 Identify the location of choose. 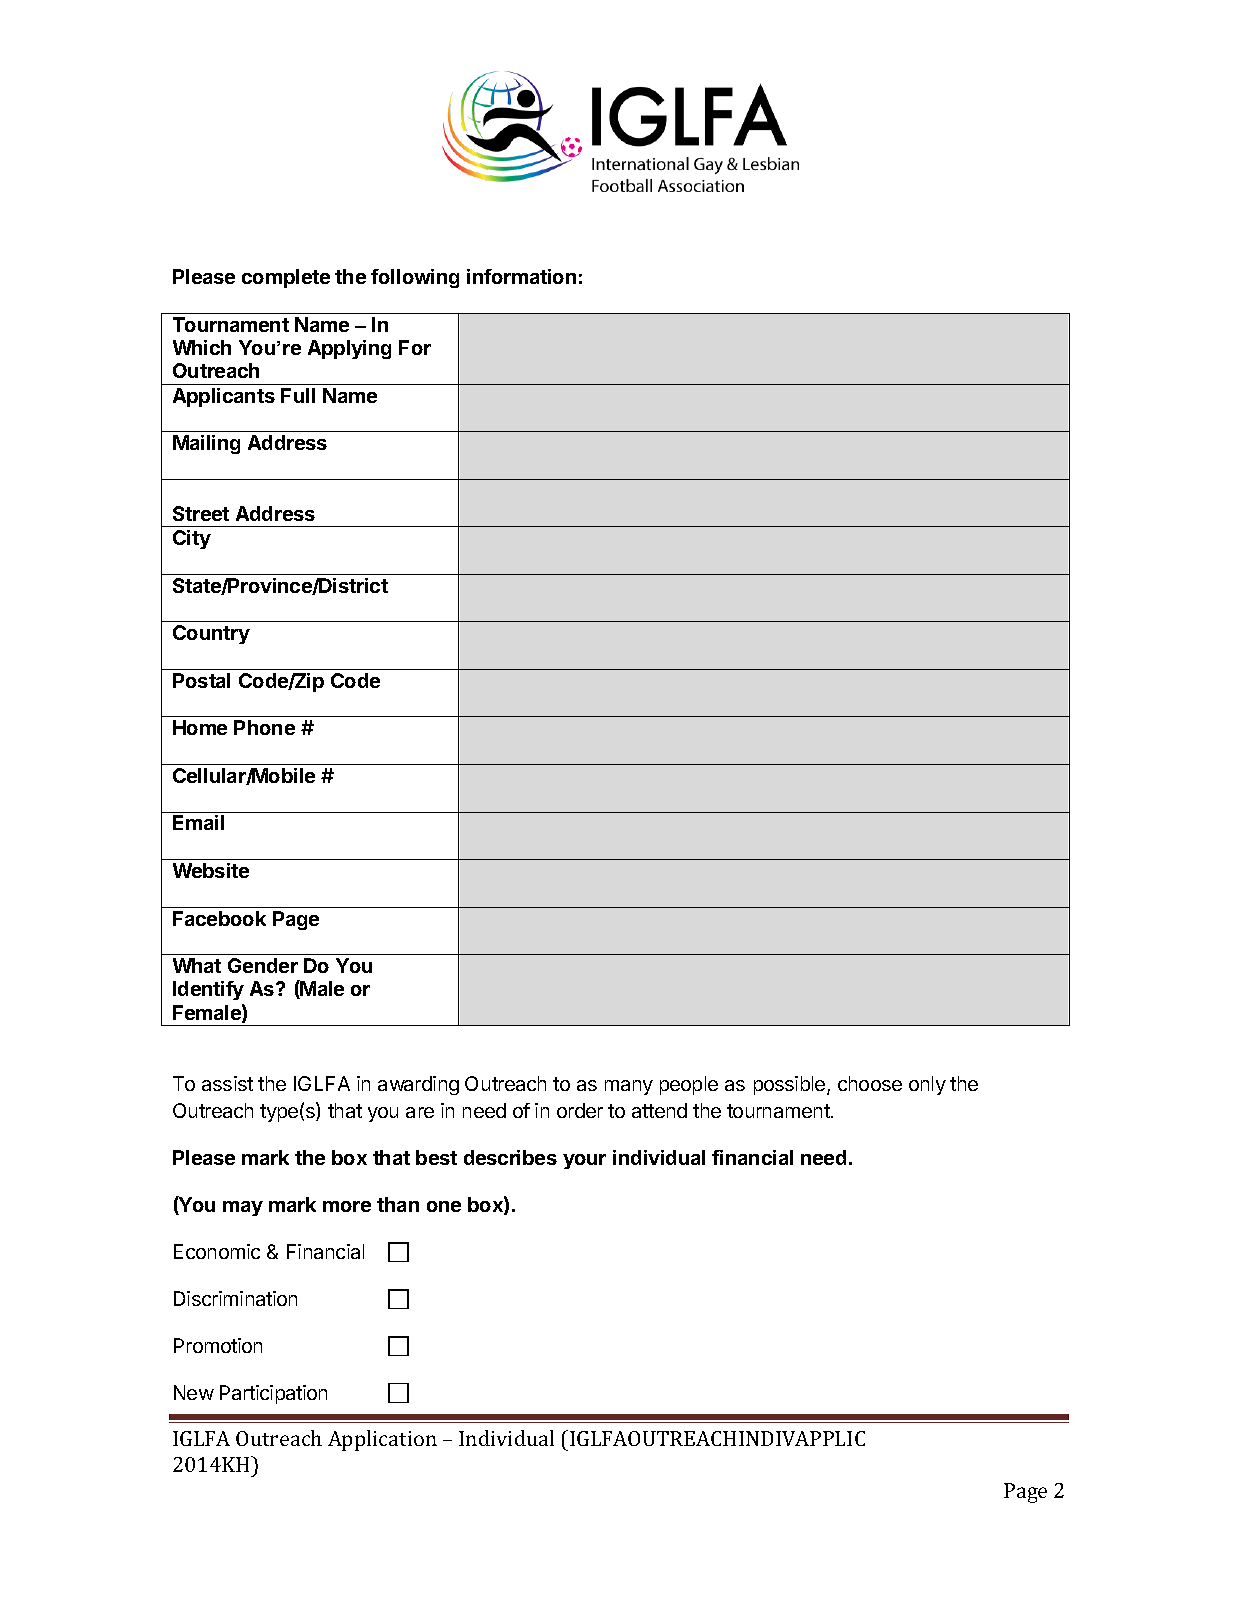
(870, 1083).
